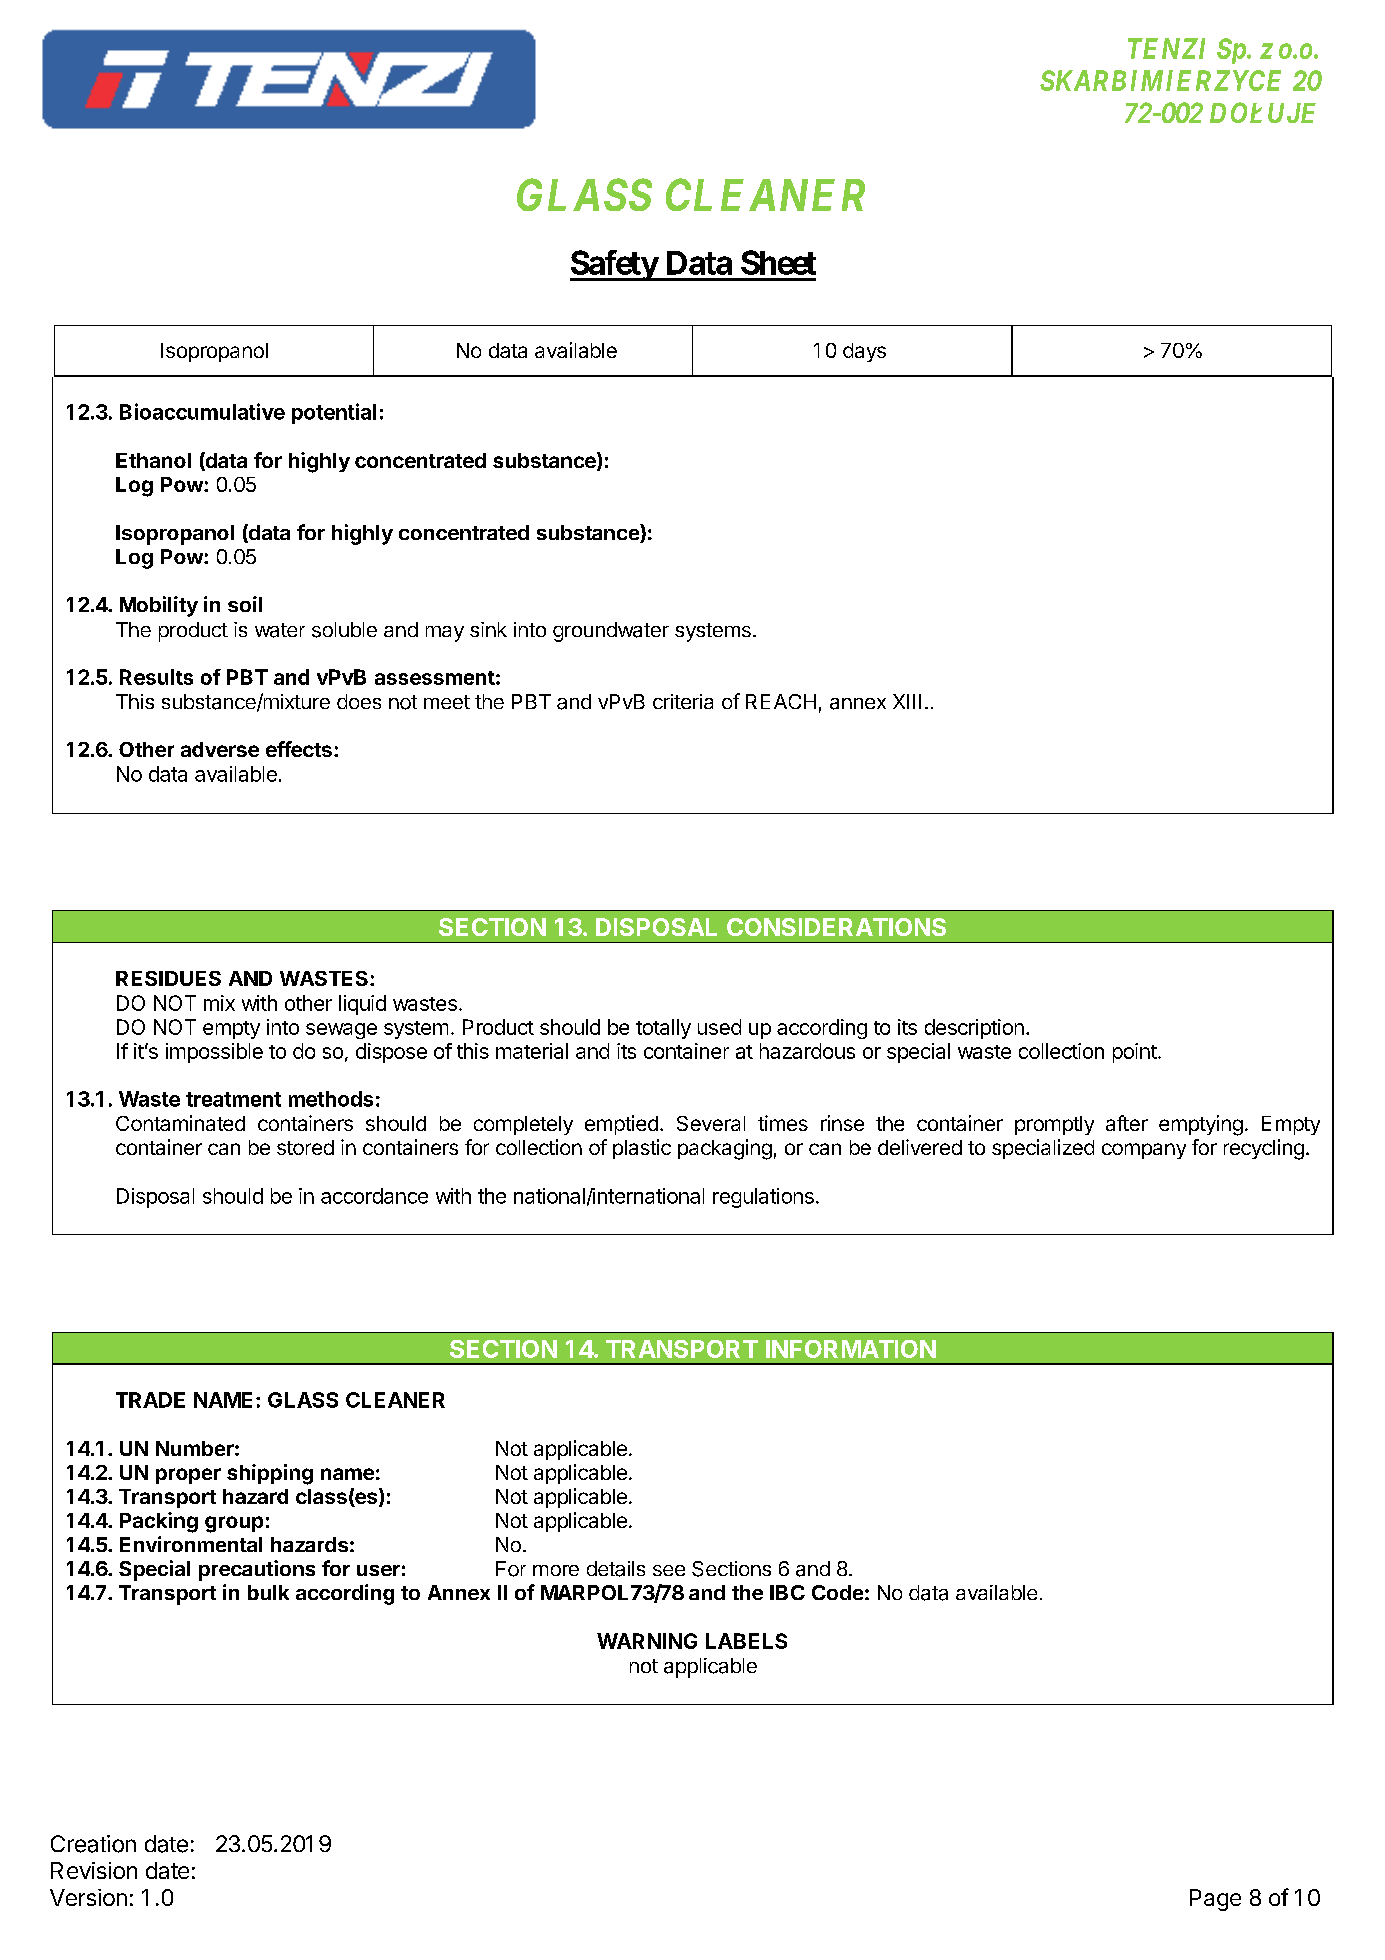  What do you see at coordinates (907, 701) in the document?
I see `XIII` at bounding box center [907, 701].
